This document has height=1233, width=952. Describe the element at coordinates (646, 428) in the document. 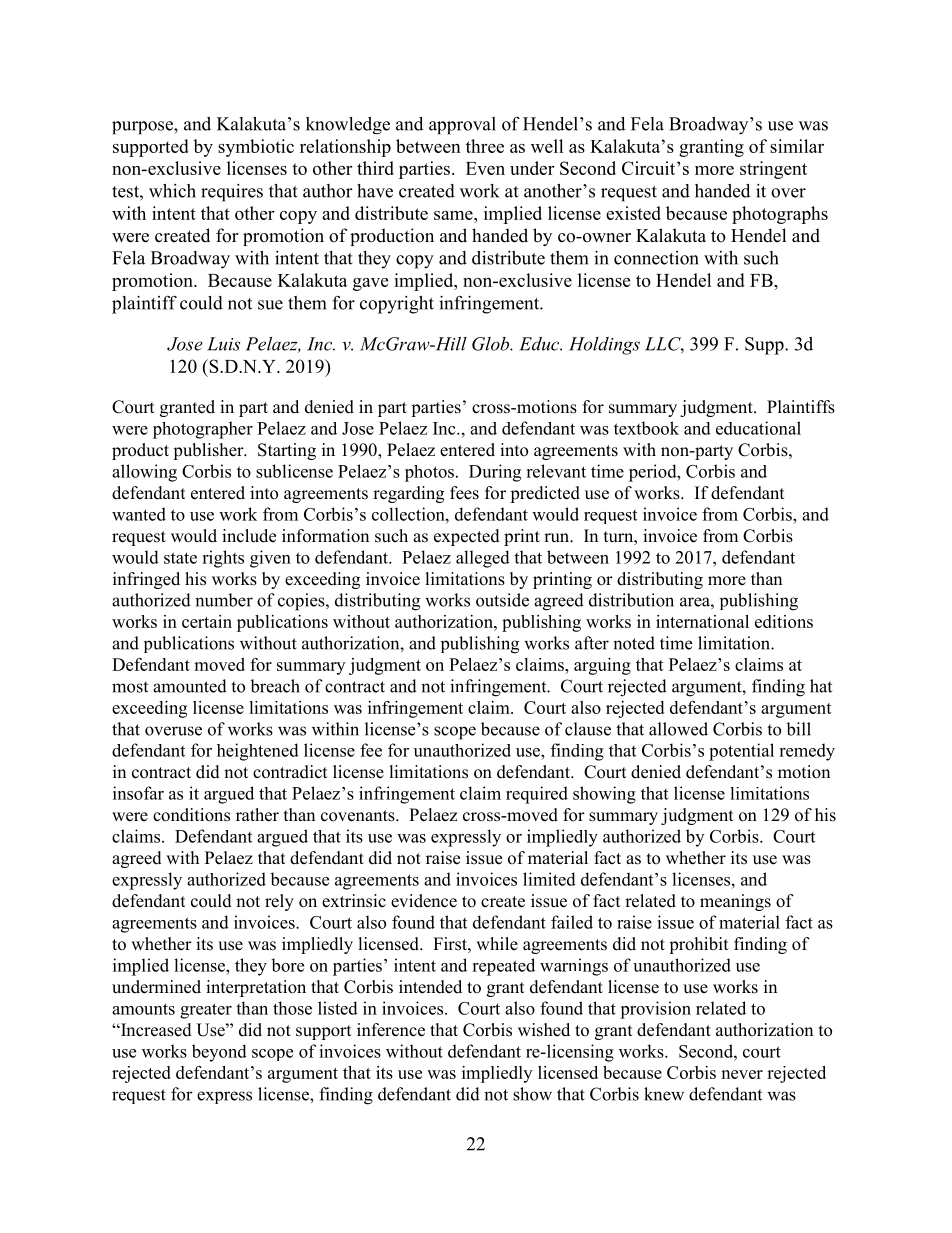

I see `textbook` at that location.
